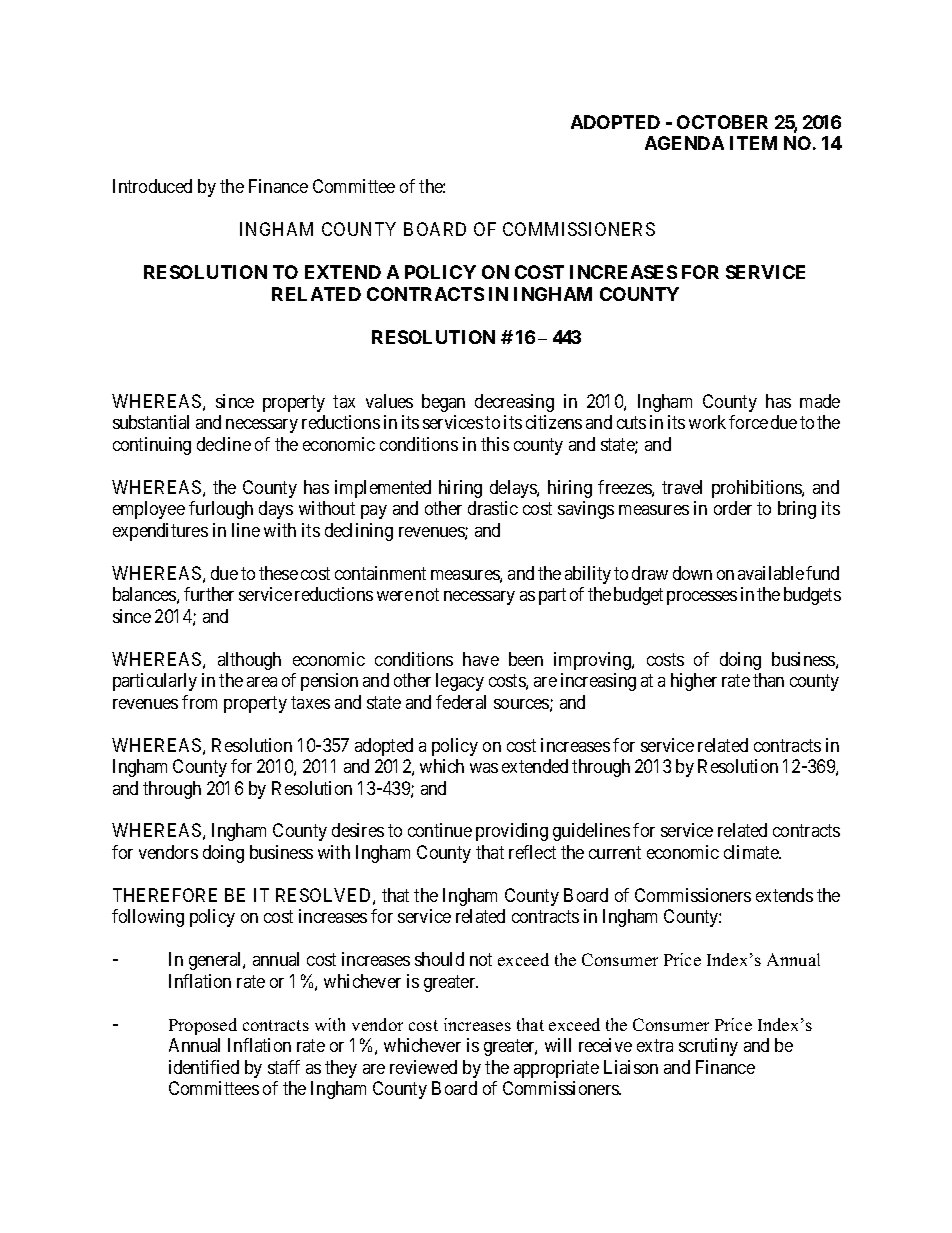  What do you see at coordinates (753, 143) in the page?
I see `ITEM` at bounding box center [753, 143].
